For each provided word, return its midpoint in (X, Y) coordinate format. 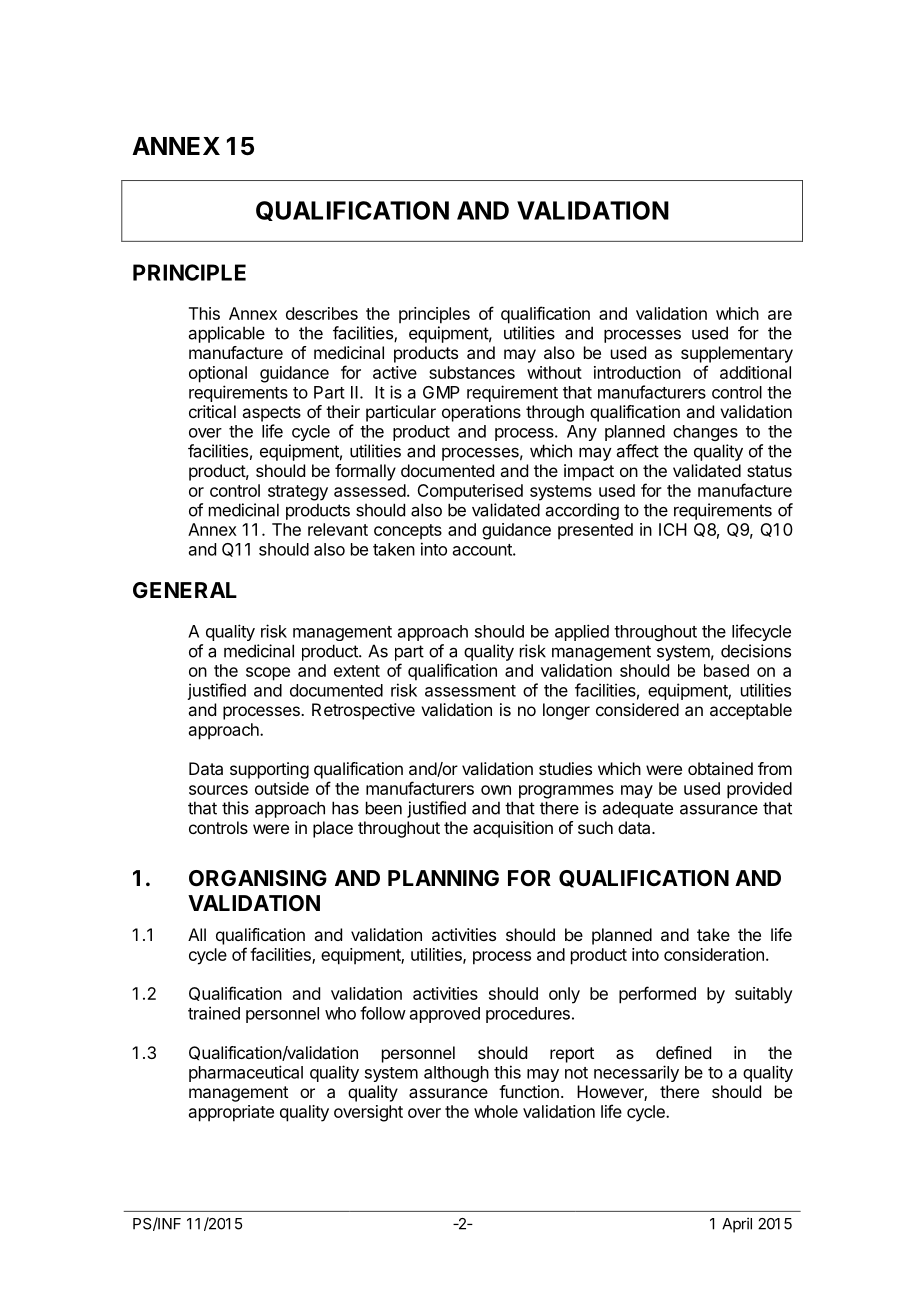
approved (445, 1015)
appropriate (231, 1113)
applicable (227, 334)
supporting (269, 770)
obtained (720, 768)
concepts (408, 532)
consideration (714, 954)
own (496, 790)
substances (472, 372)
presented (595, 531)
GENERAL (185, 590)
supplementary (737, 354)
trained (214, 1013)
